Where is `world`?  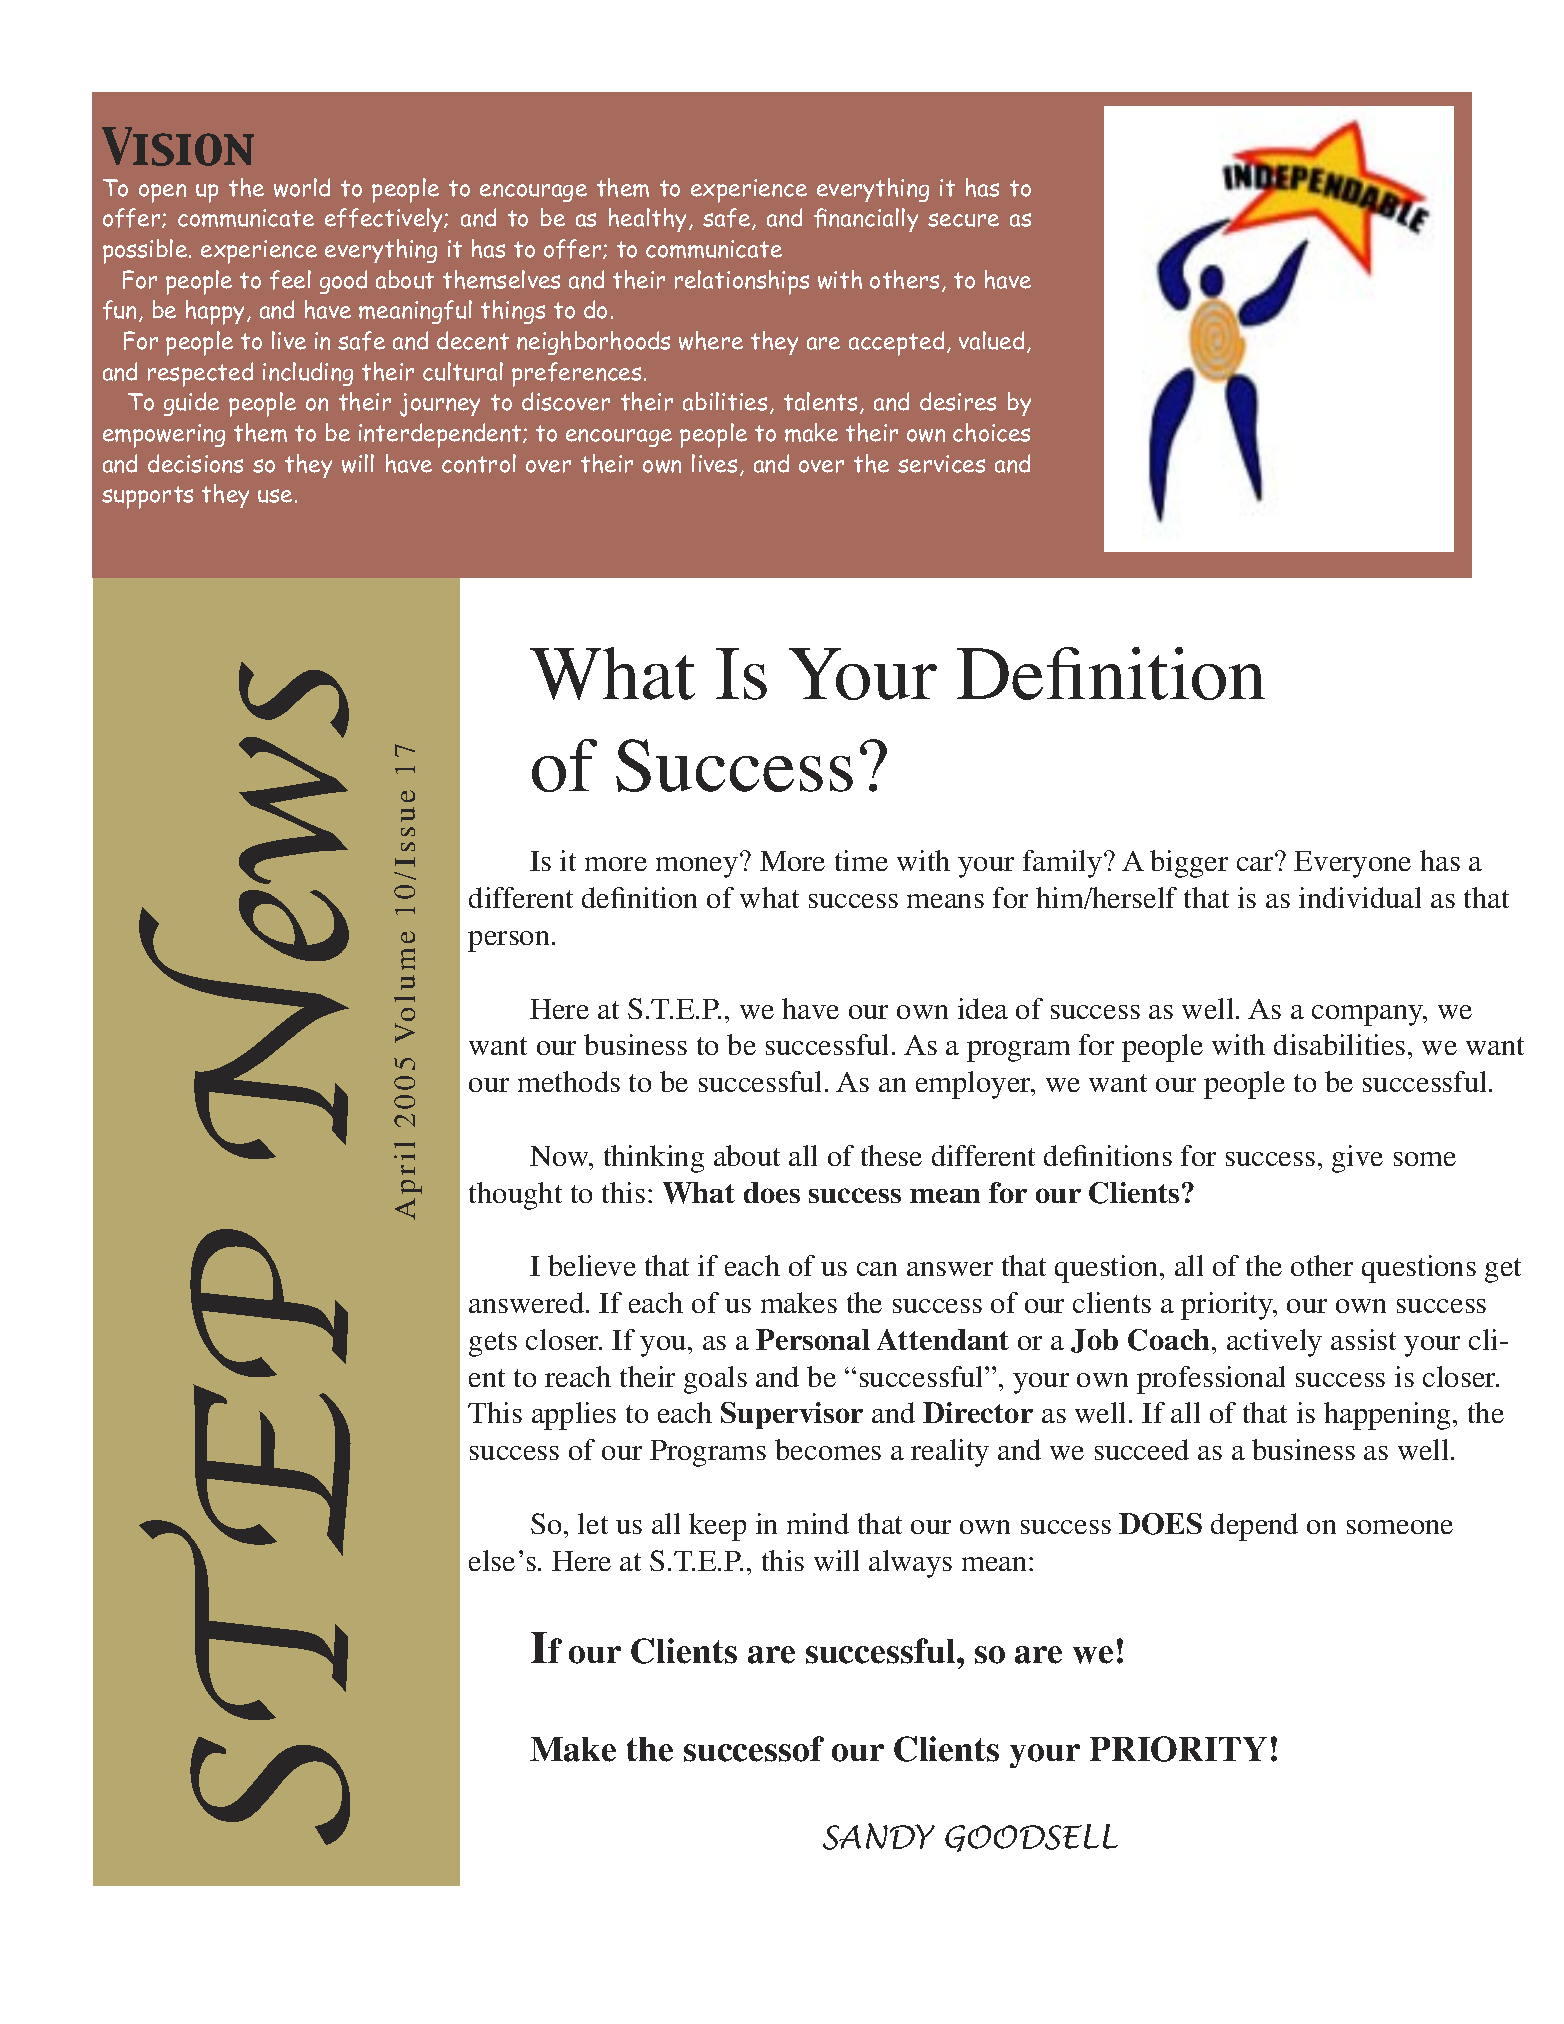 world is located at coordinates (302, 187).
